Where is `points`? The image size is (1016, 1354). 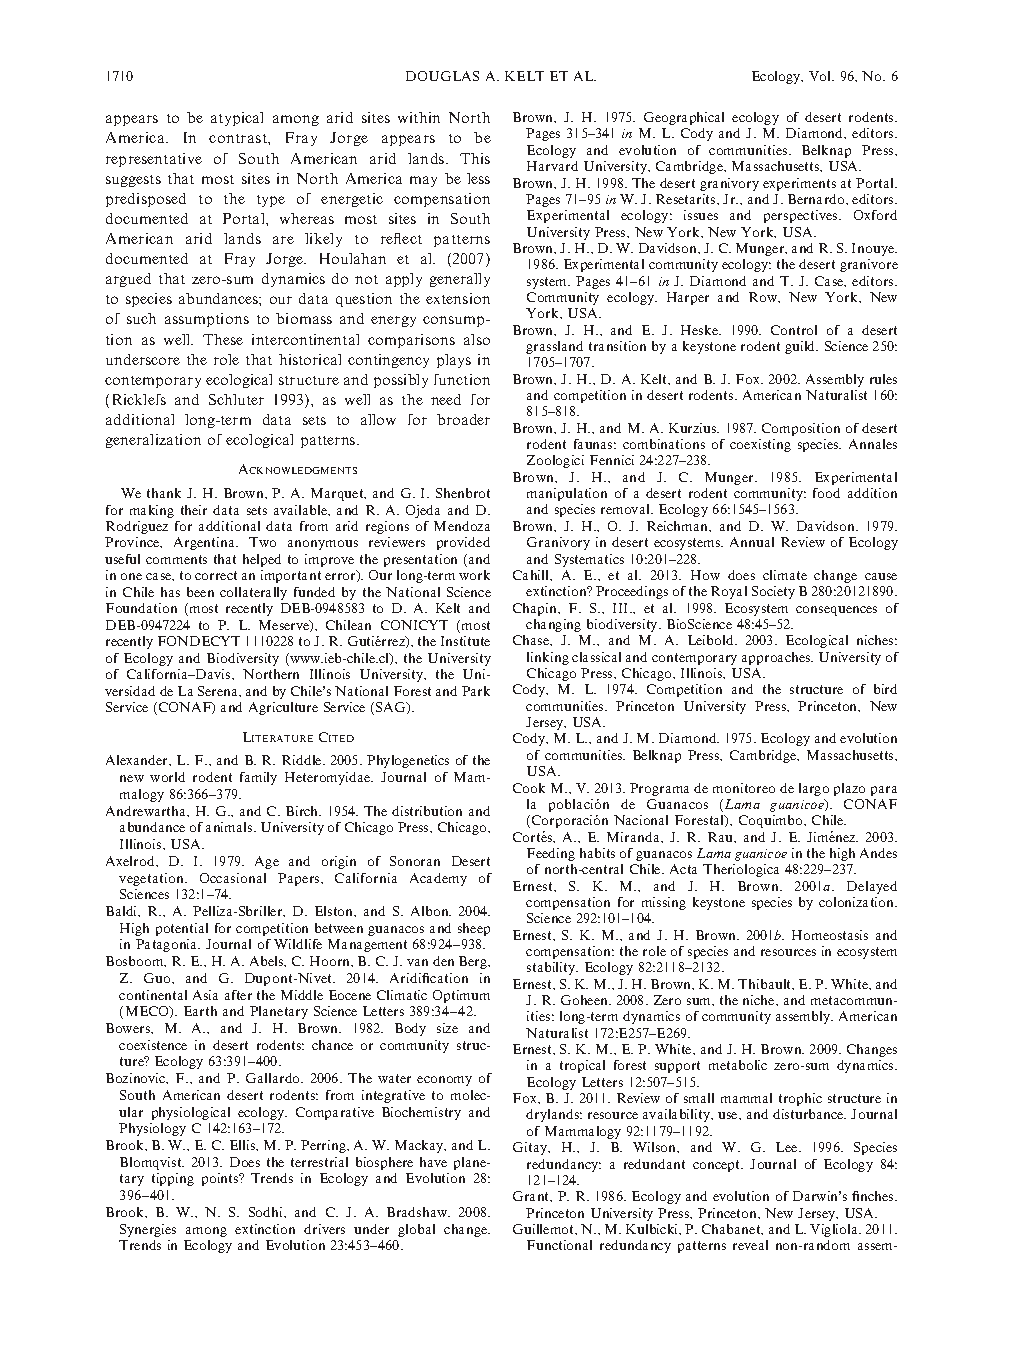
points is located at coordinates (221, 1179).
